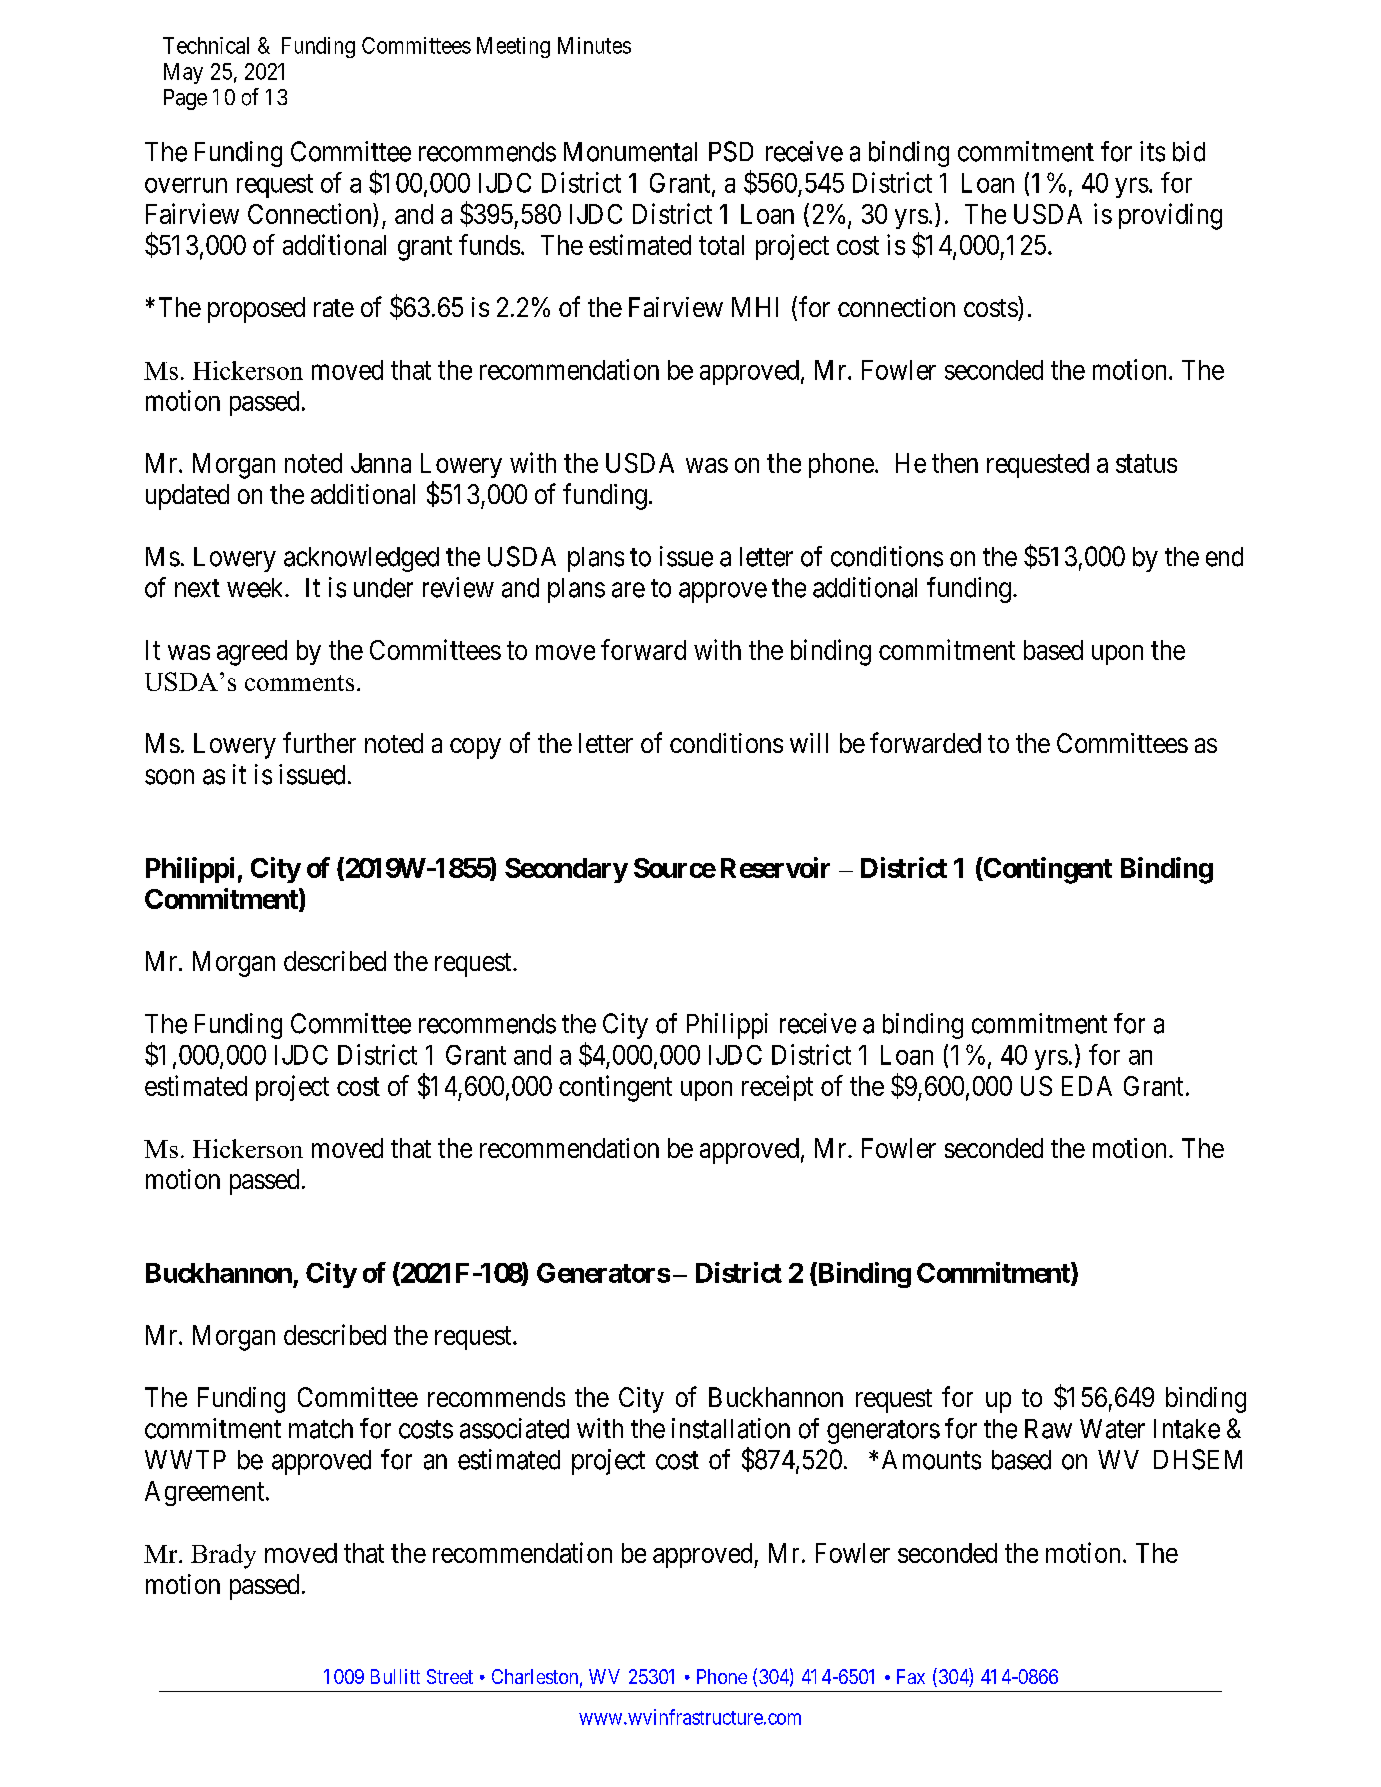 Image resolution: width=1381 pixels, height=1787 pixels. Describe the element at coordinates (775, 867) in the screenshot. I see `Reservoir` at that location.
